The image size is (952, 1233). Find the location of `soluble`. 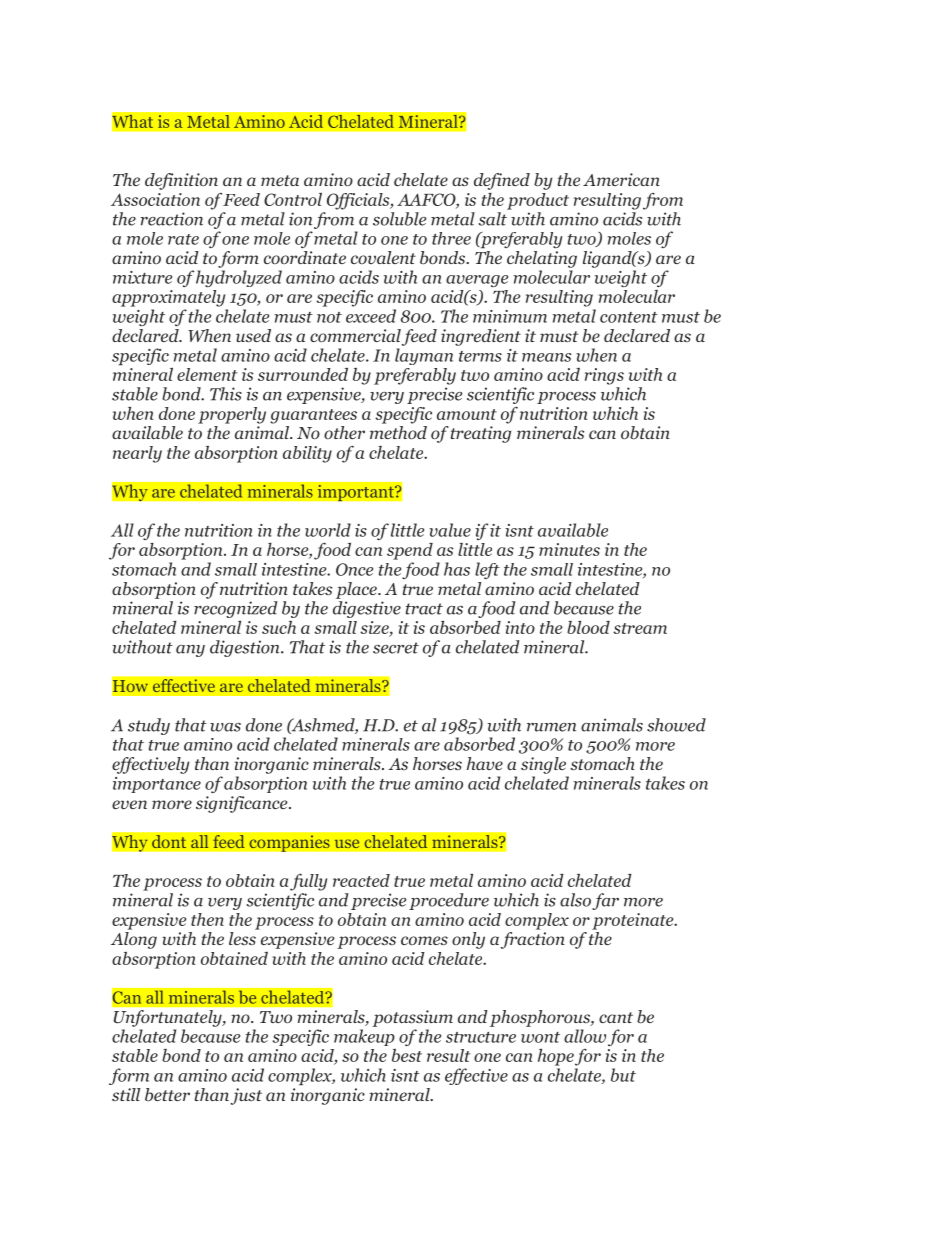

soluble is located at coordinates (399, 219).
